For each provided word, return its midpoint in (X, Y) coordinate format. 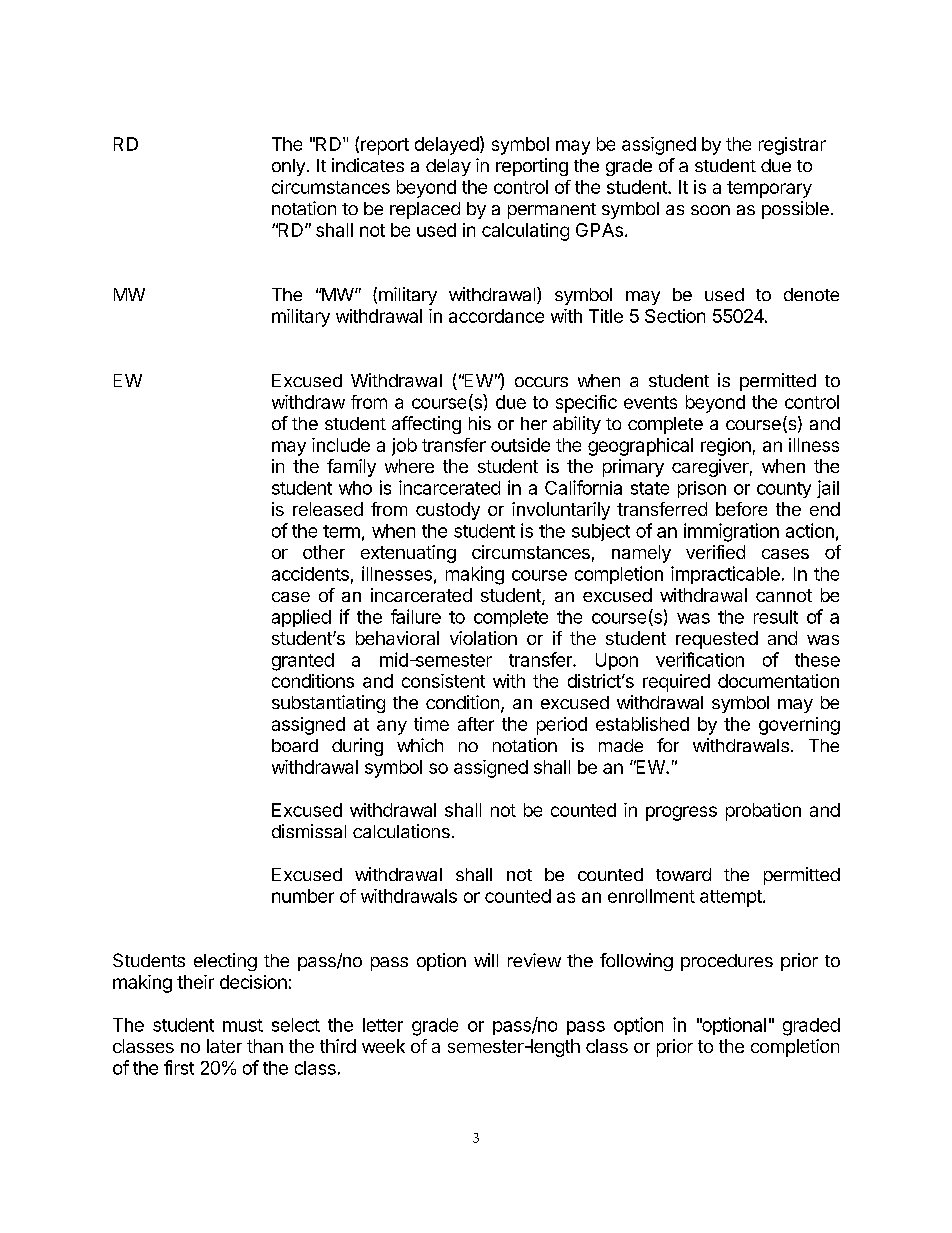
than (265, 1046)
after (476, 724)
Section (675, 316)
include (341, 445)
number (303, 896)
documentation (778, 681)
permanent (552, 211)
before (741, 509)
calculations (401, 831)
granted (303, 662)
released (328, 509)
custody (448, 511)
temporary (769, 189)
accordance (496, 316)
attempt (732, 898)
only (288, 167)
